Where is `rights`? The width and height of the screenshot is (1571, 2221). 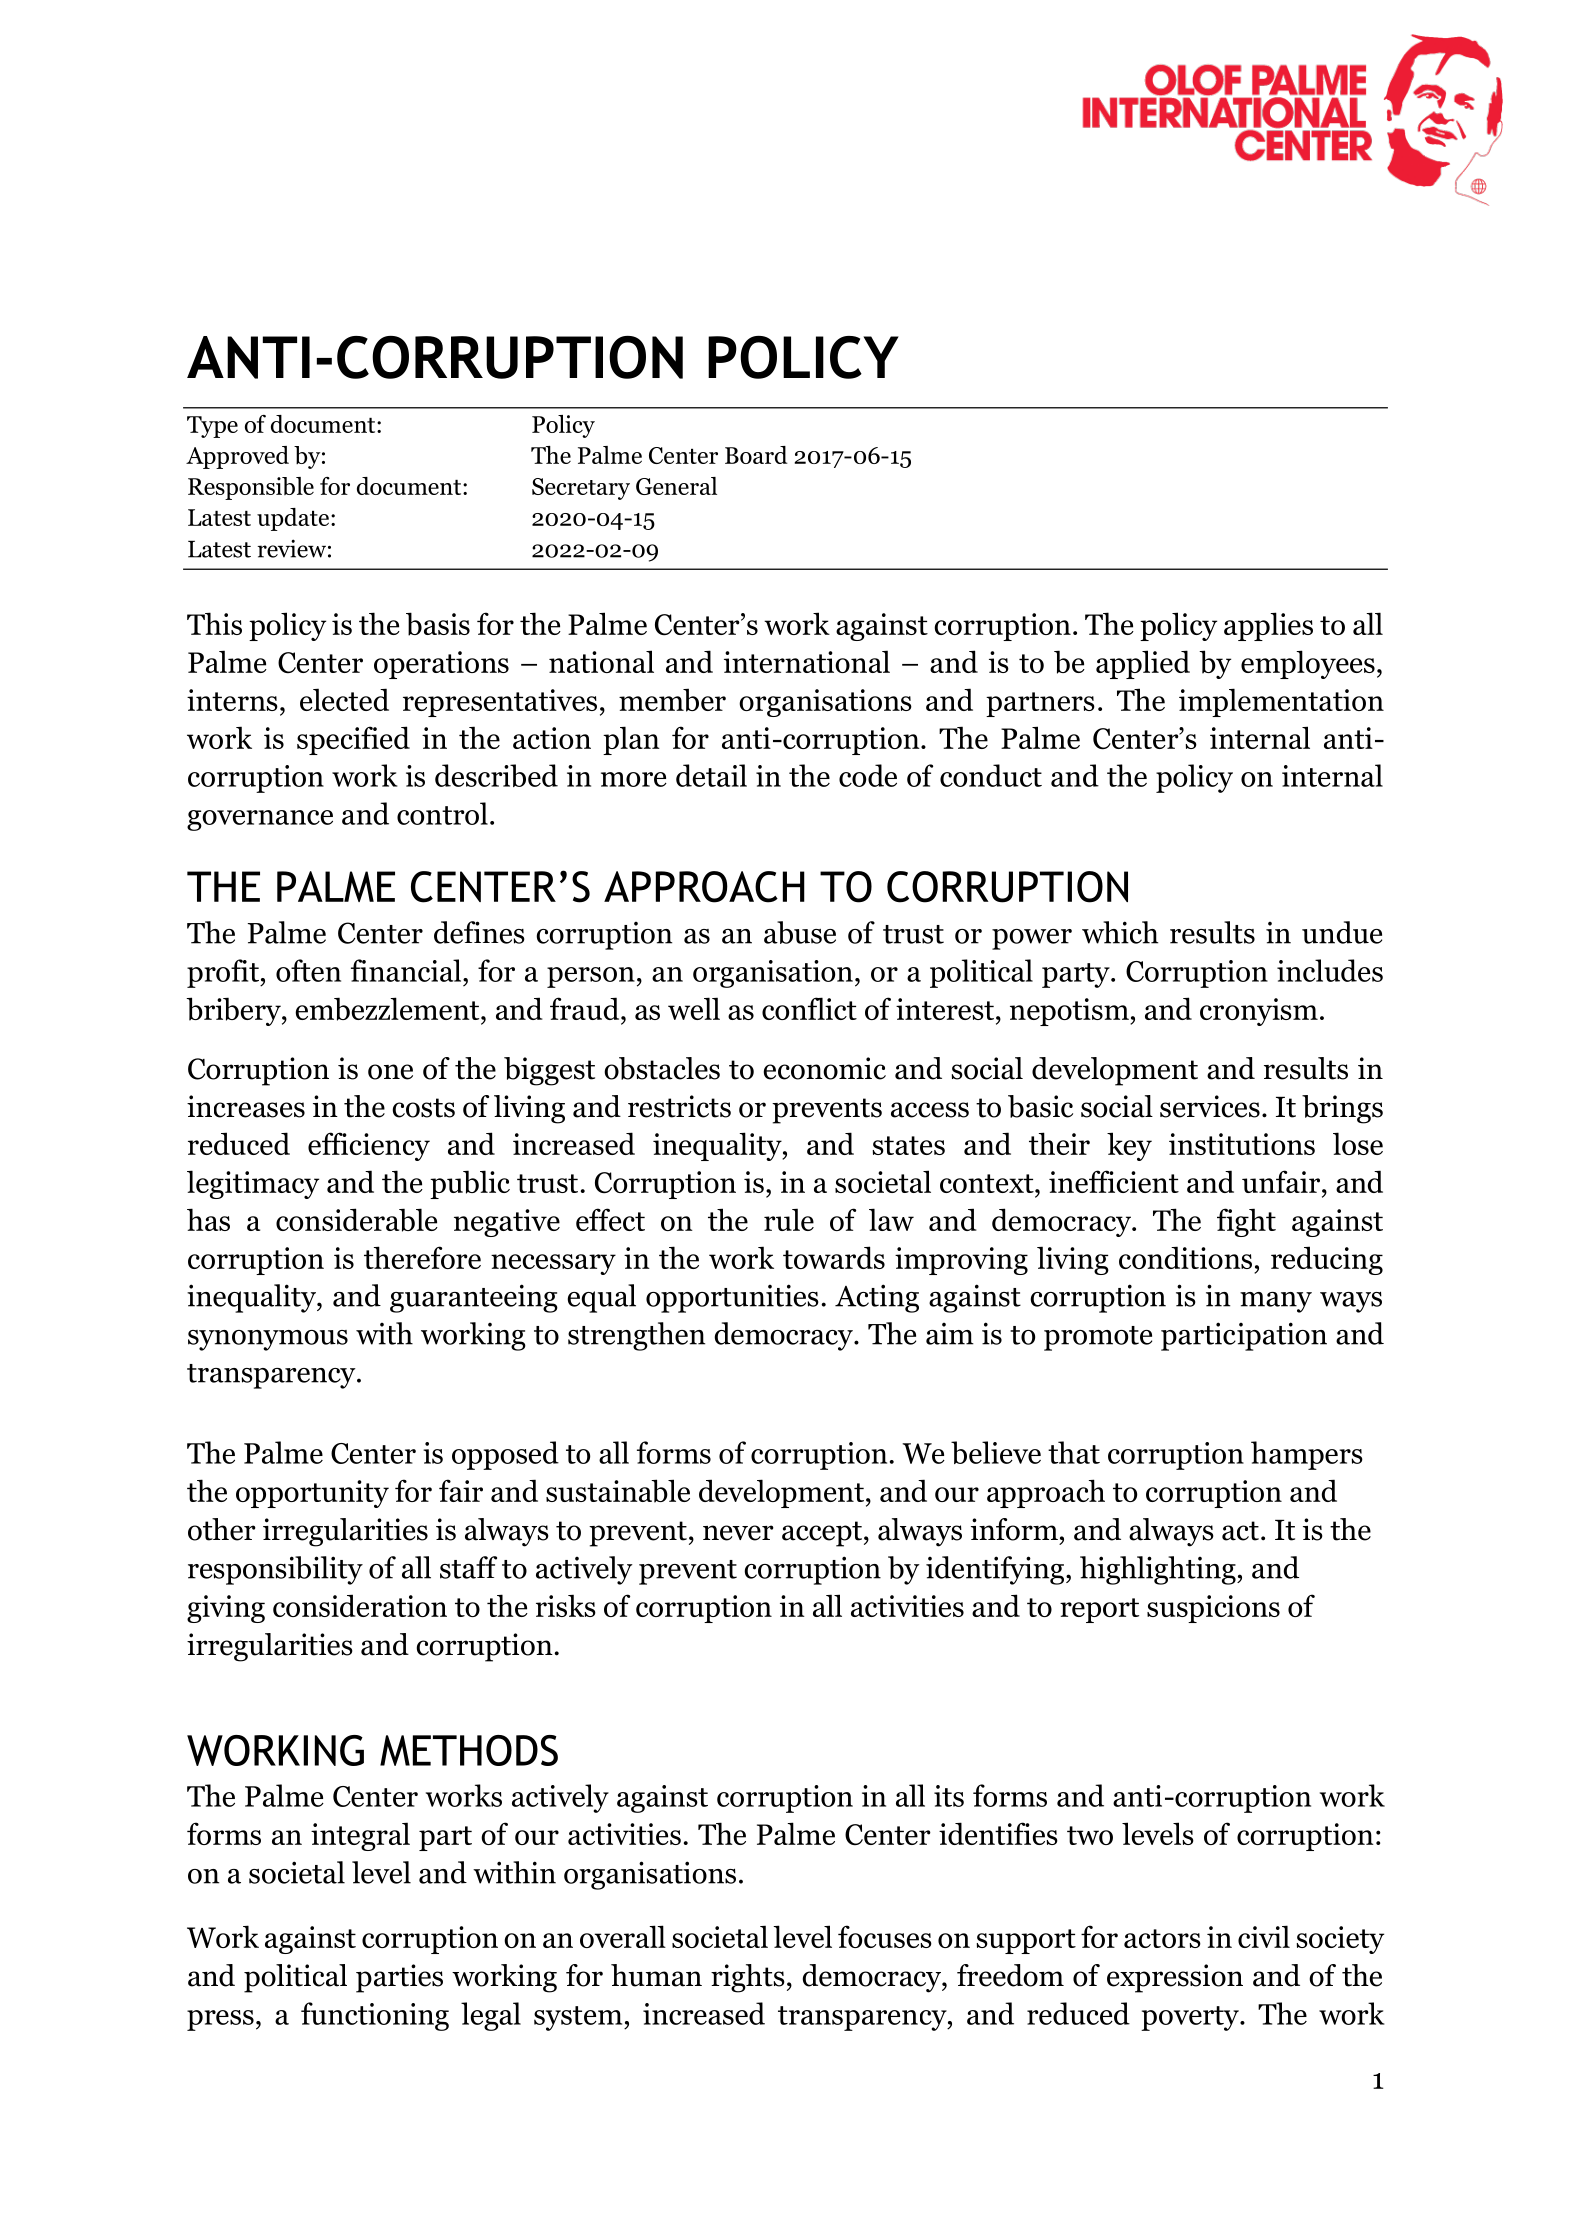 rights is located at coordinates (748, 1978).
